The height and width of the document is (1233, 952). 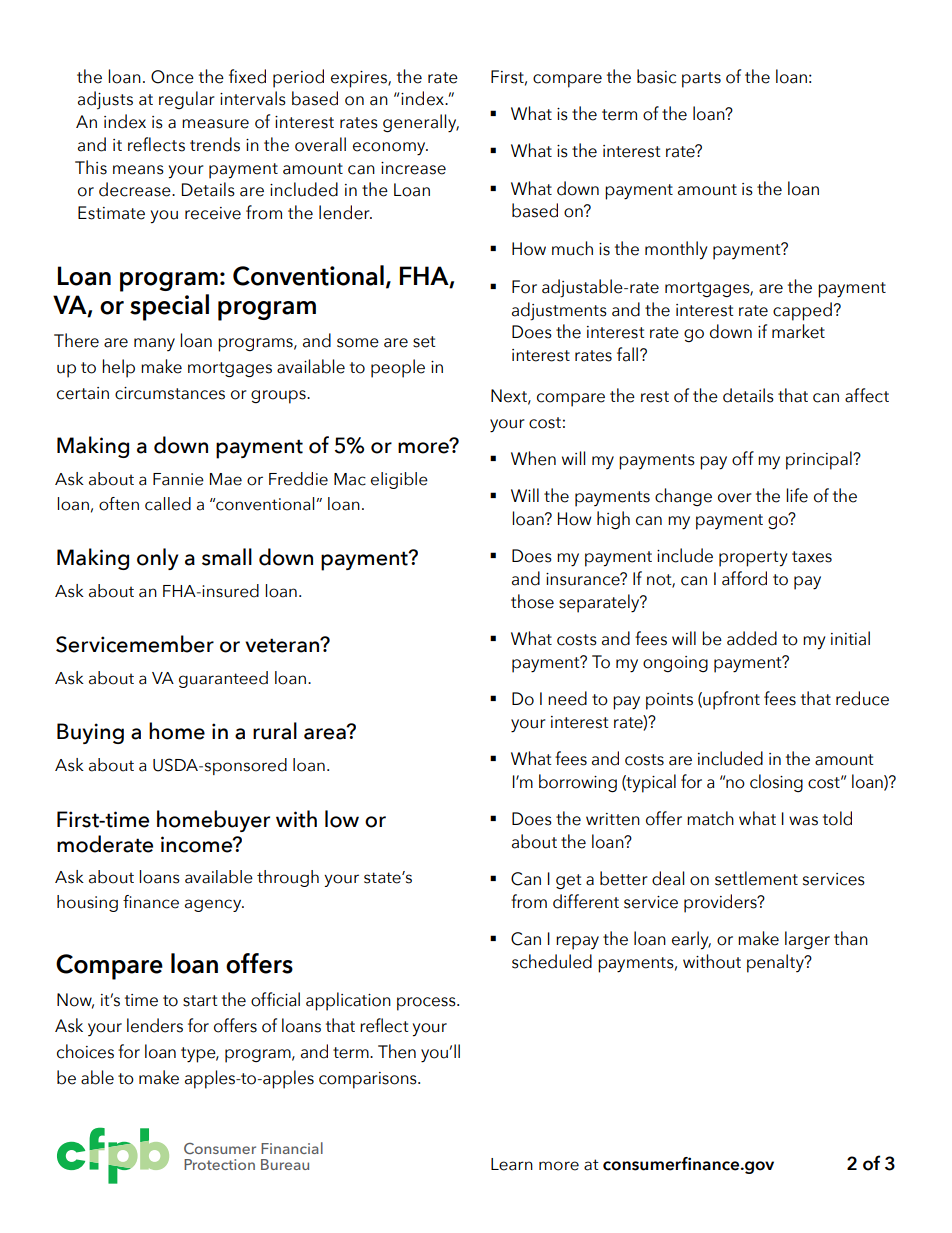 I want to click on market, so click(x=798, y=331).
